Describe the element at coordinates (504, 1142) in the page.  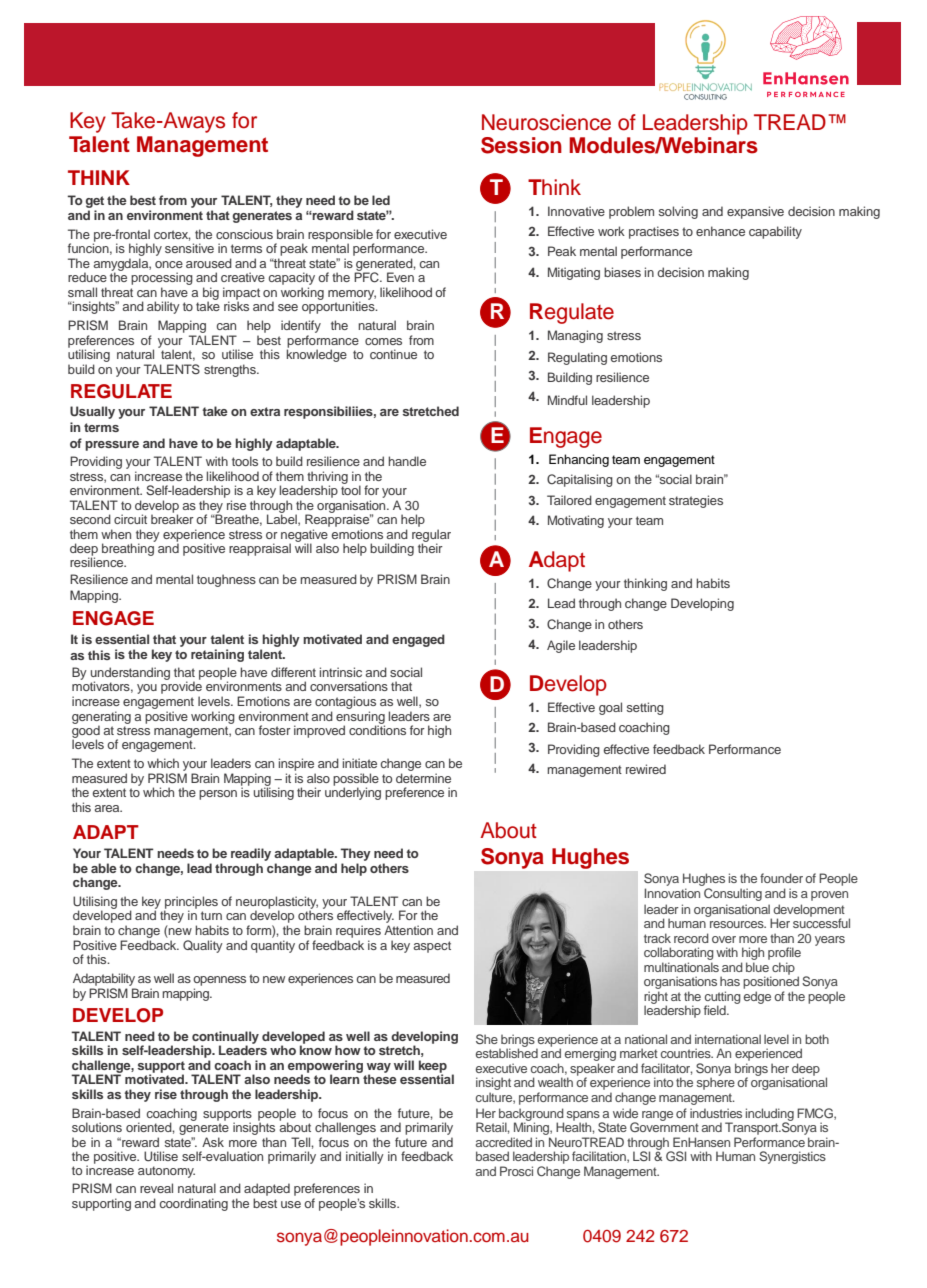
I see `accredited` at that location.
